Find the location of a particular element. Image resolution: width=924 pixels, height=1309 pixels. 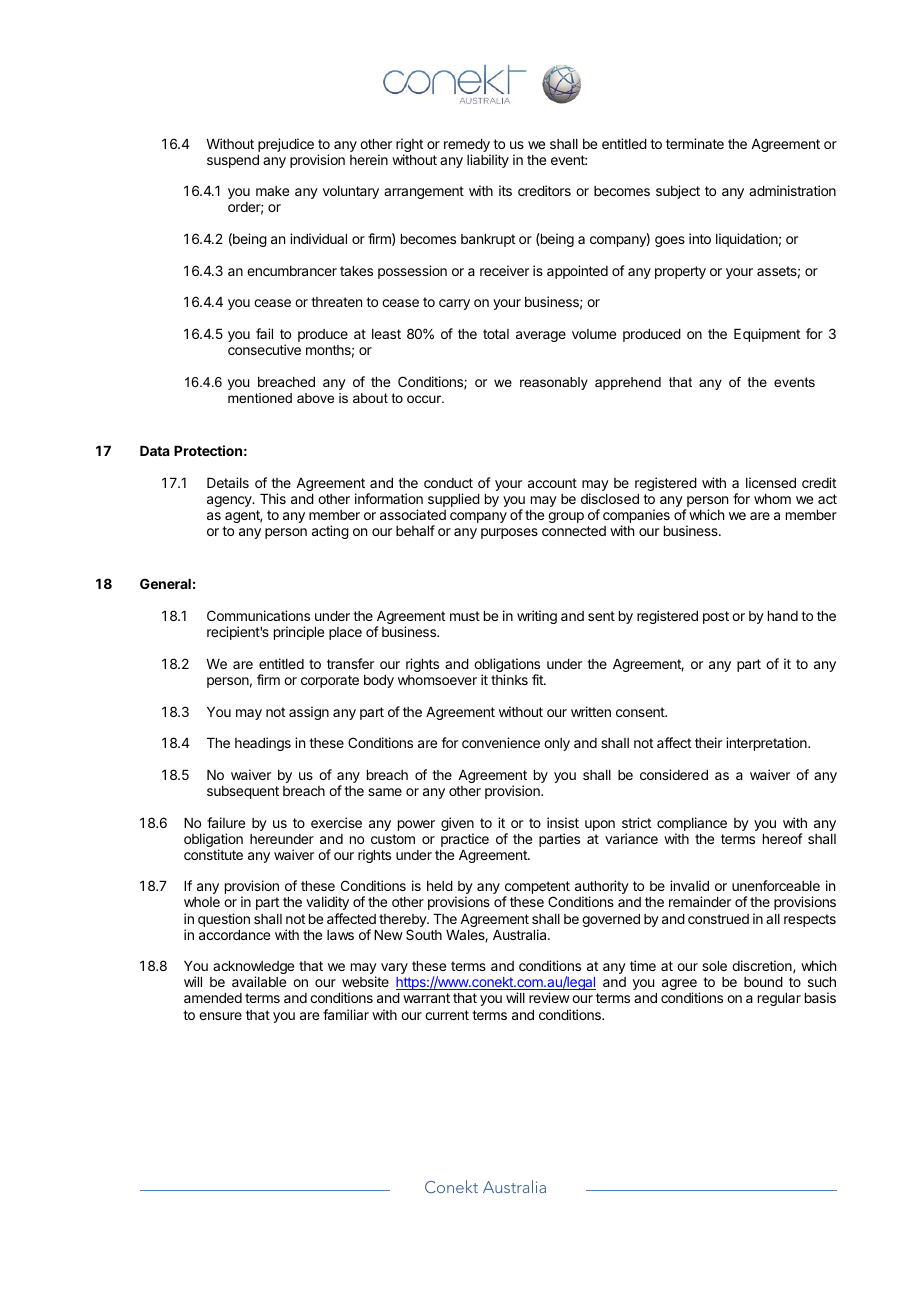

administration is located at coordinates (792, 190).
